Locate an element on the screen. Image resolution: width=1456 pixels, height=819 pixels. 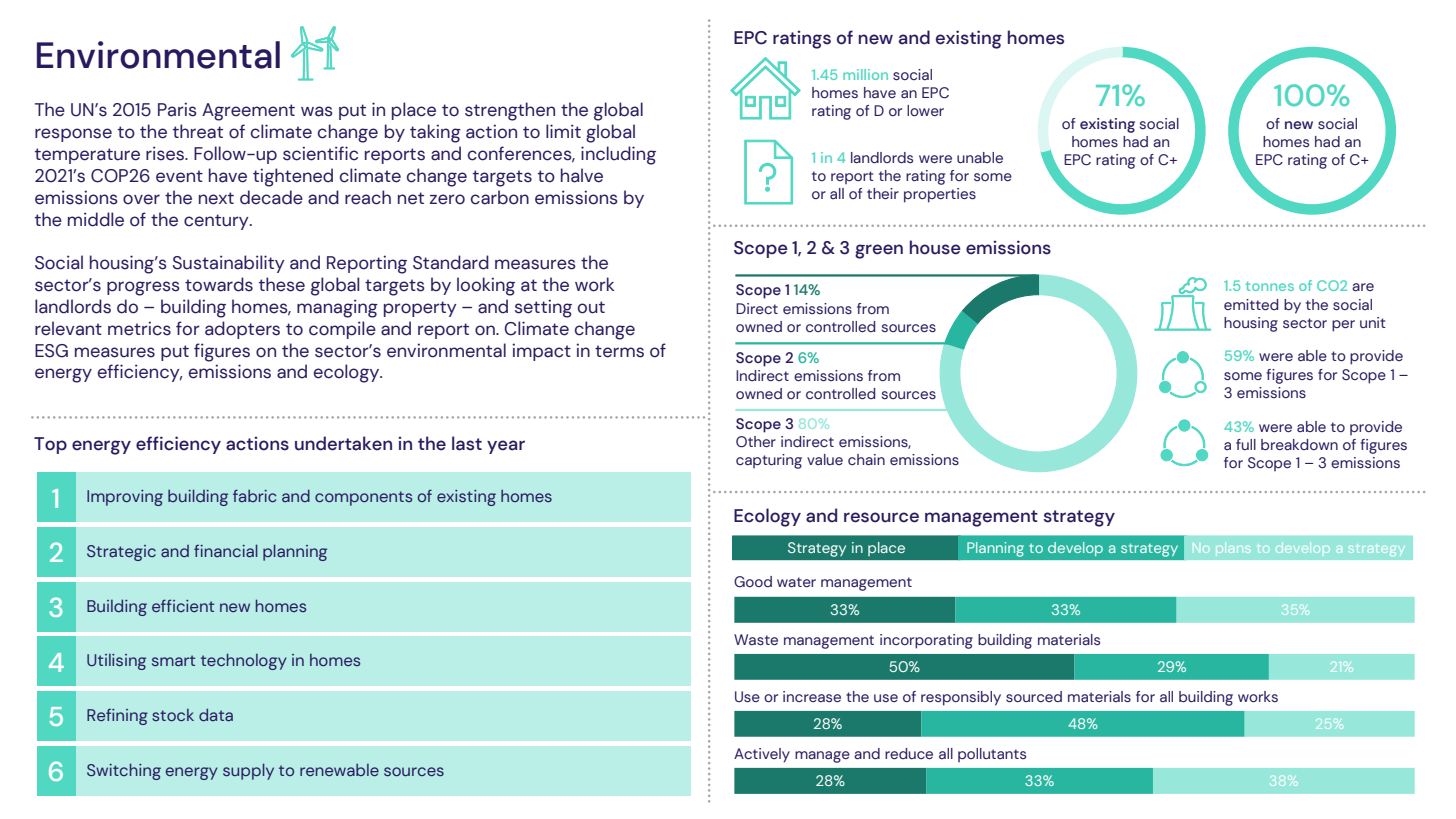
Other is located at coordinates (756, 442).
